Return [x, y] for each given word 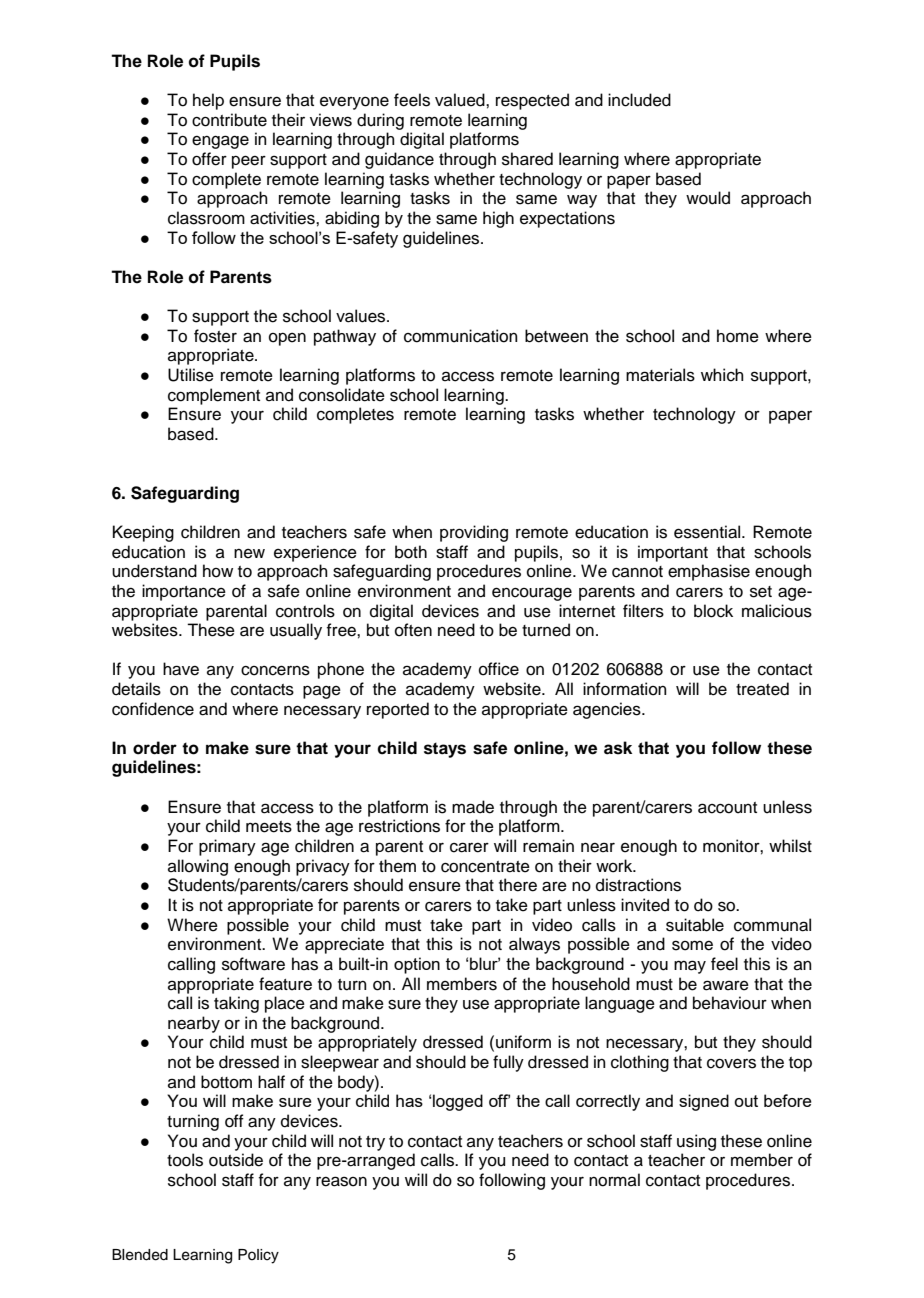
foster [215, 336]
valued [461, 100]
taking [236, 1004]
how [218, 571]
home [738, 336]
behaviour [730, 1003]
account [727, 808]
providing [474, 533]
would [708, 198]
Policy [258, 1256]
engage [220, 142]
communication [461, 336]
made [473, 807]
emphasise [709, 572]
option [417, 965]
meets [269, 827]
